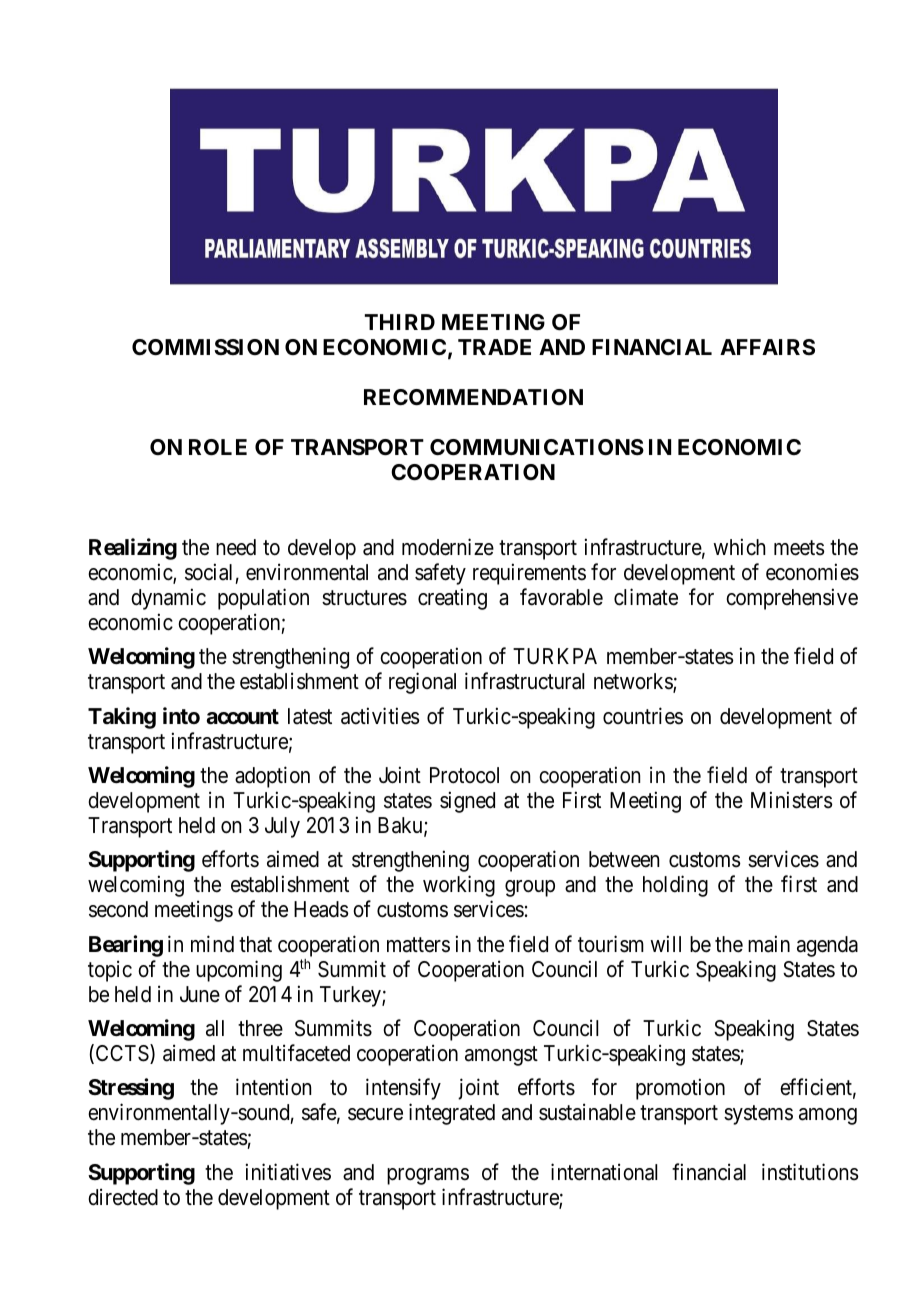  I want to click on modernize, so click(448, 547).
